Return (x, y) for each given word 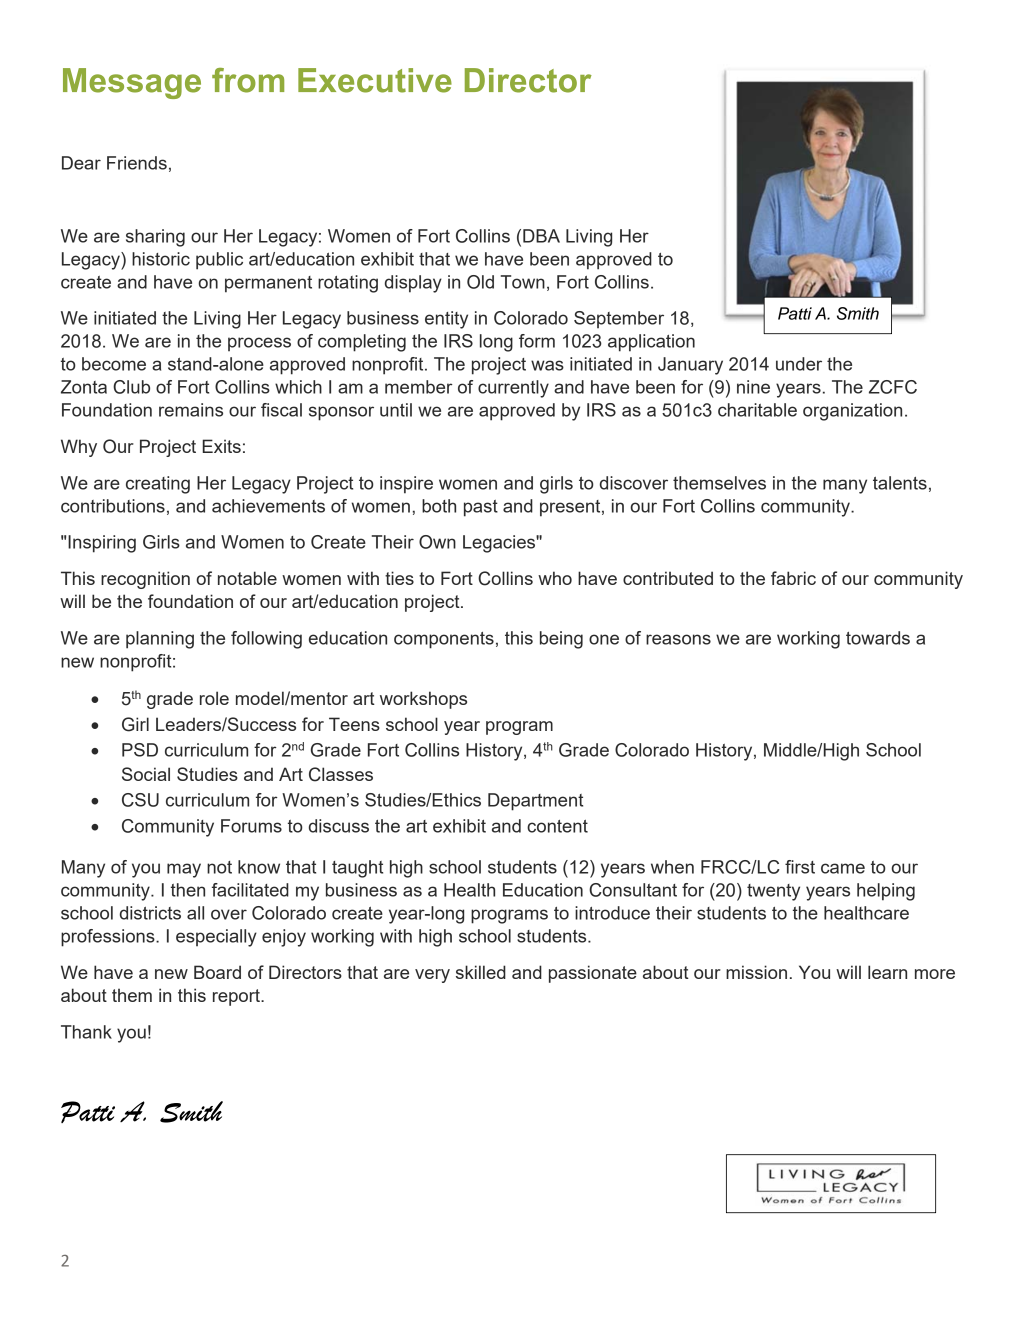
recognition (145, 580)
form (537, 341)
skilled (481, 972)
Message (132, 83)
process (259, 344)
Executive (375, 80)
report (237, 997)
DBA (541, 236)
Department (535, 802)
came (843, 868)
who (555, 578)
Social (146, 774)
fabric (793, 578)
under (799, 364)
